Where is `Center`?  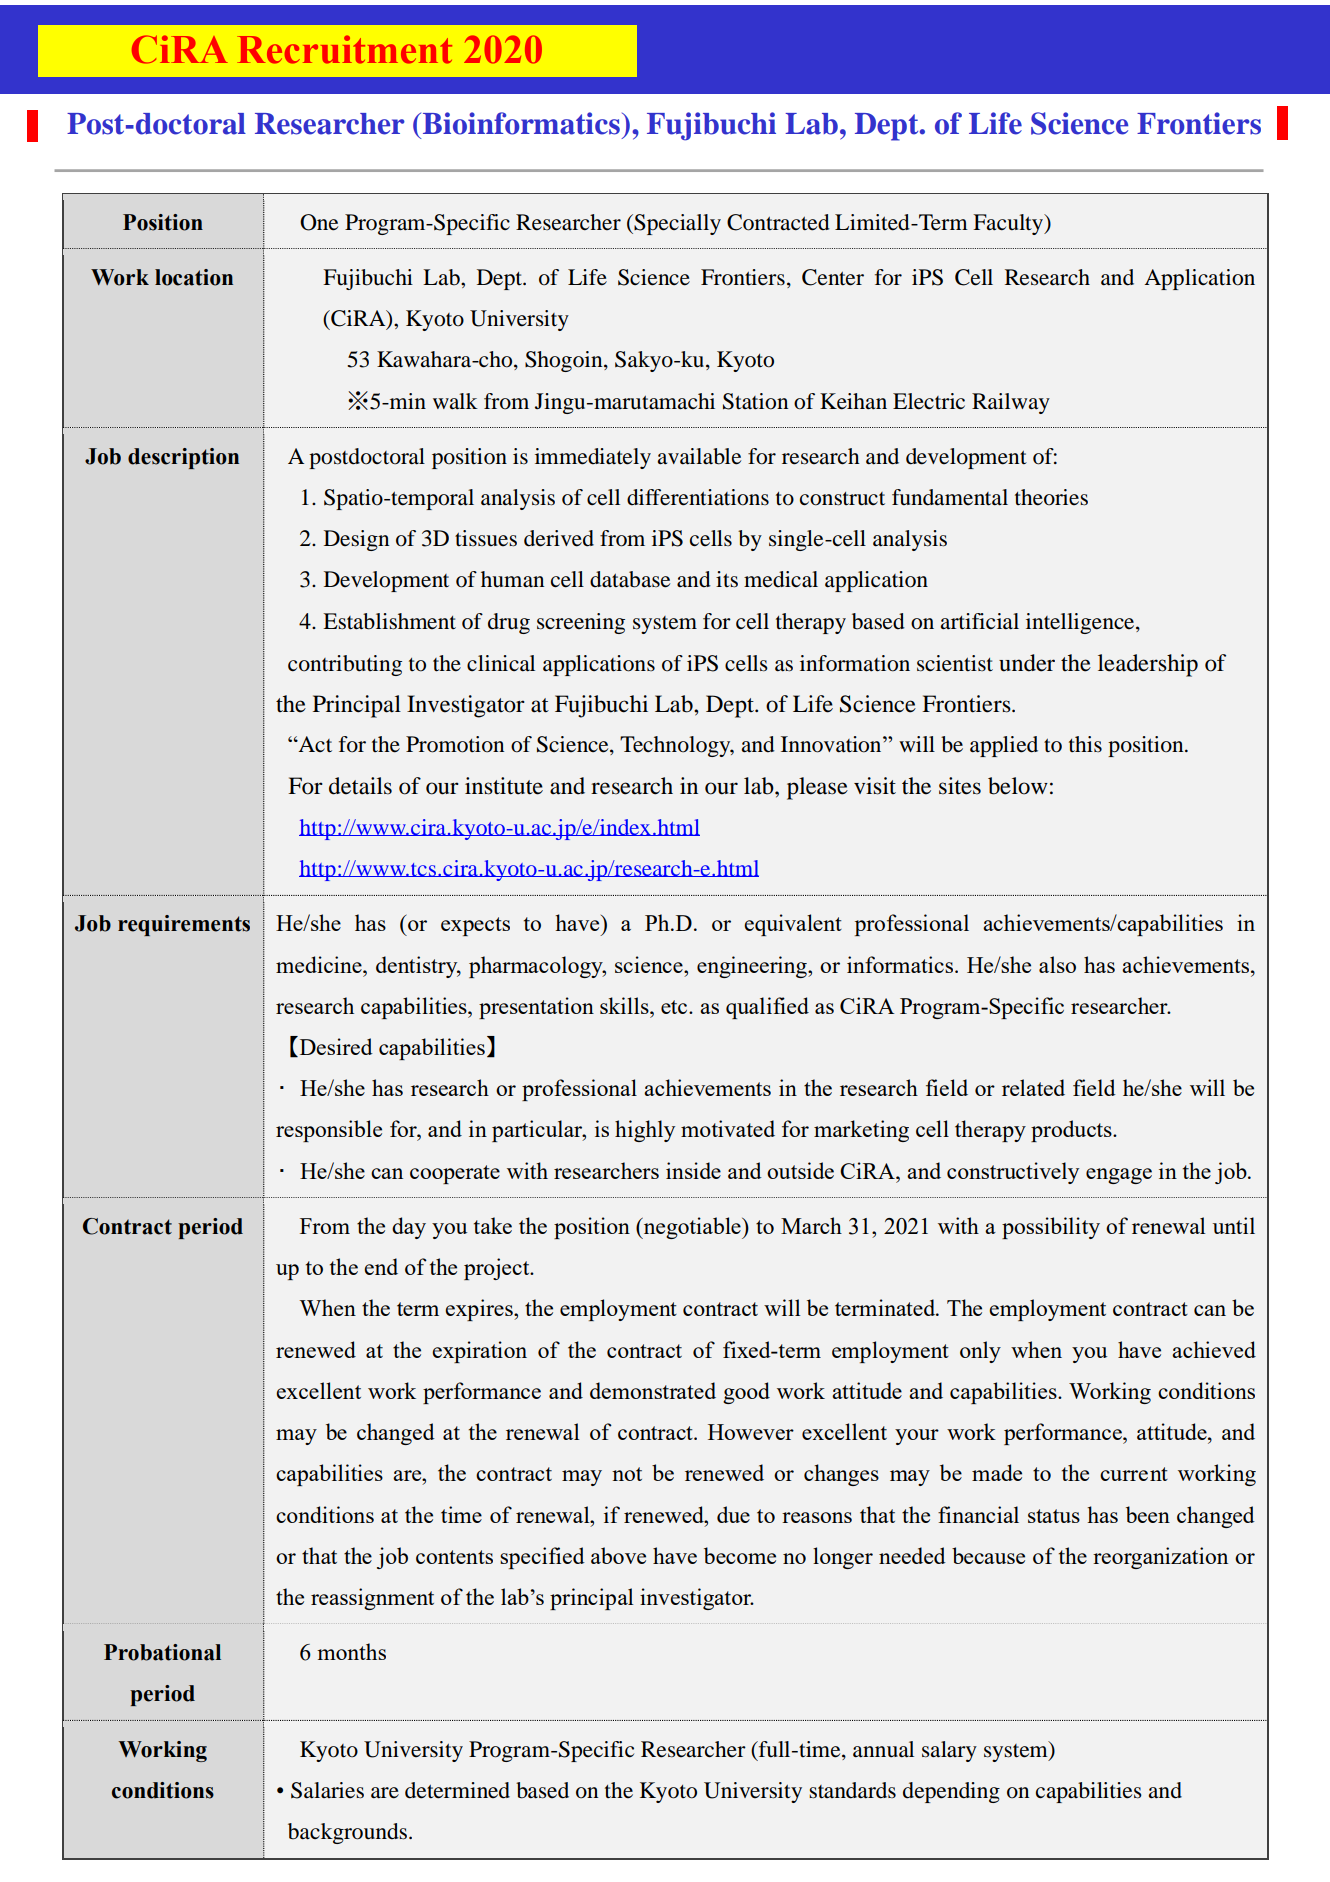
Center is located at coordinates (833, 277).
